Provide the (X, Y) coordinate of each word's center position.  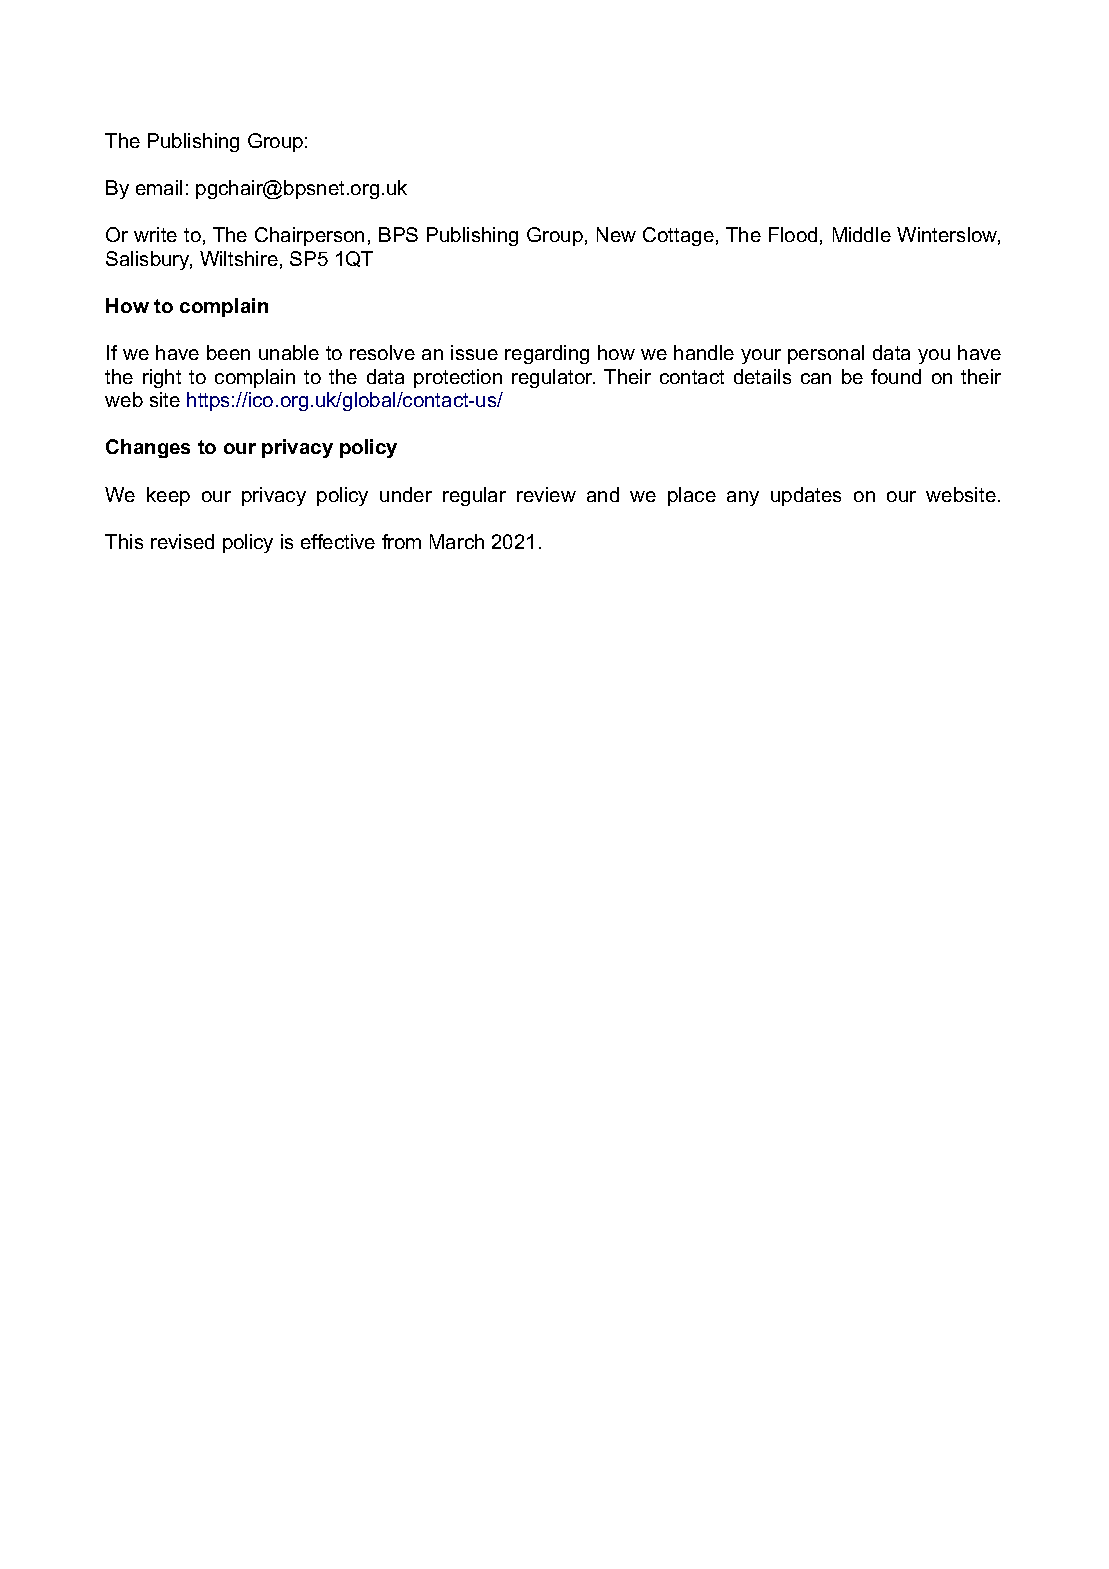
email (159, 187)
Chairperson (309, 236)
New (616, 234)
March (457, 541)
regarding (547, 354)
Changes (148, 448)
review (546, 494)
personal (826, 354)
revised (182, 541)
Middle (862, 234)
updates (806, 496)
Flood (793, 234)
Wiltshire (239, 258)
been (228, 352)
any (743, 498)
